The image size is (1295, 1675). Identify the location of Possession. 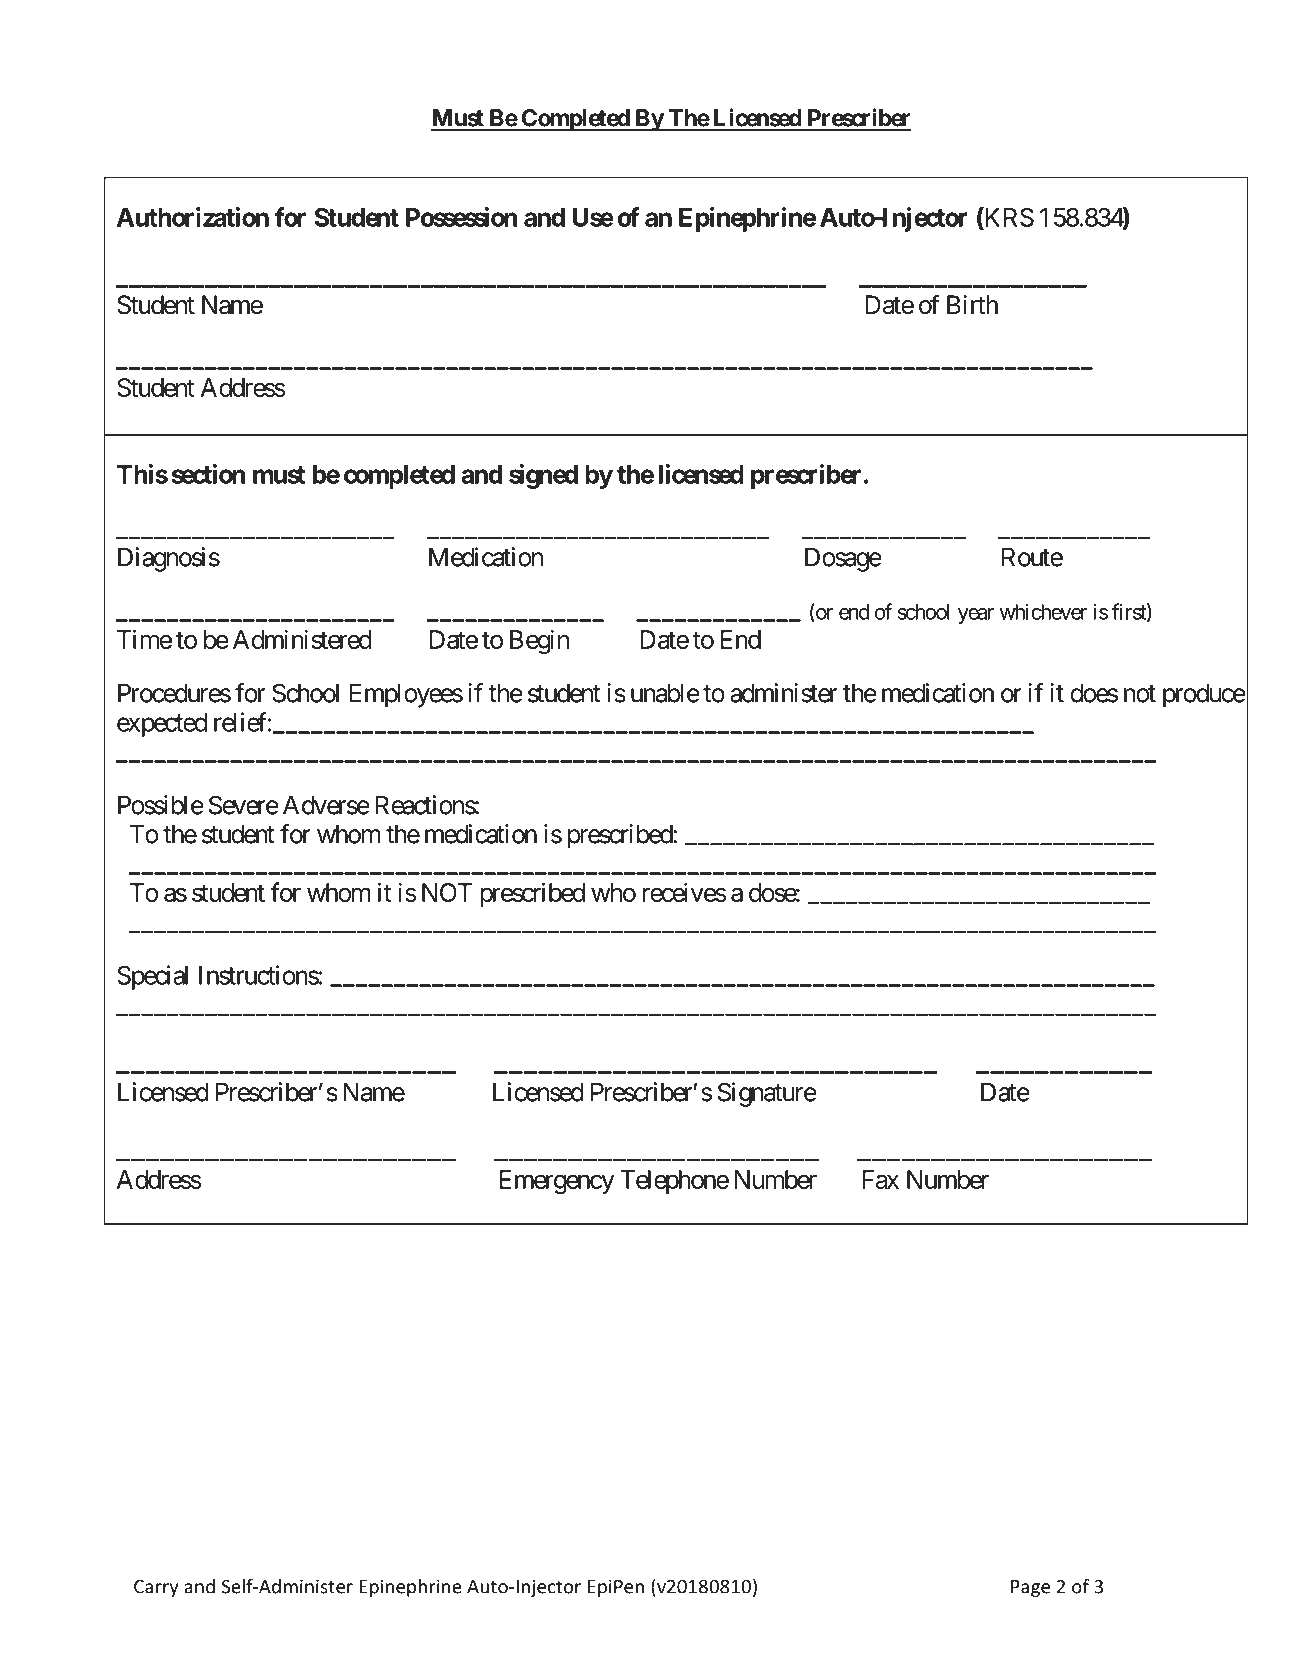
(462, 217).
